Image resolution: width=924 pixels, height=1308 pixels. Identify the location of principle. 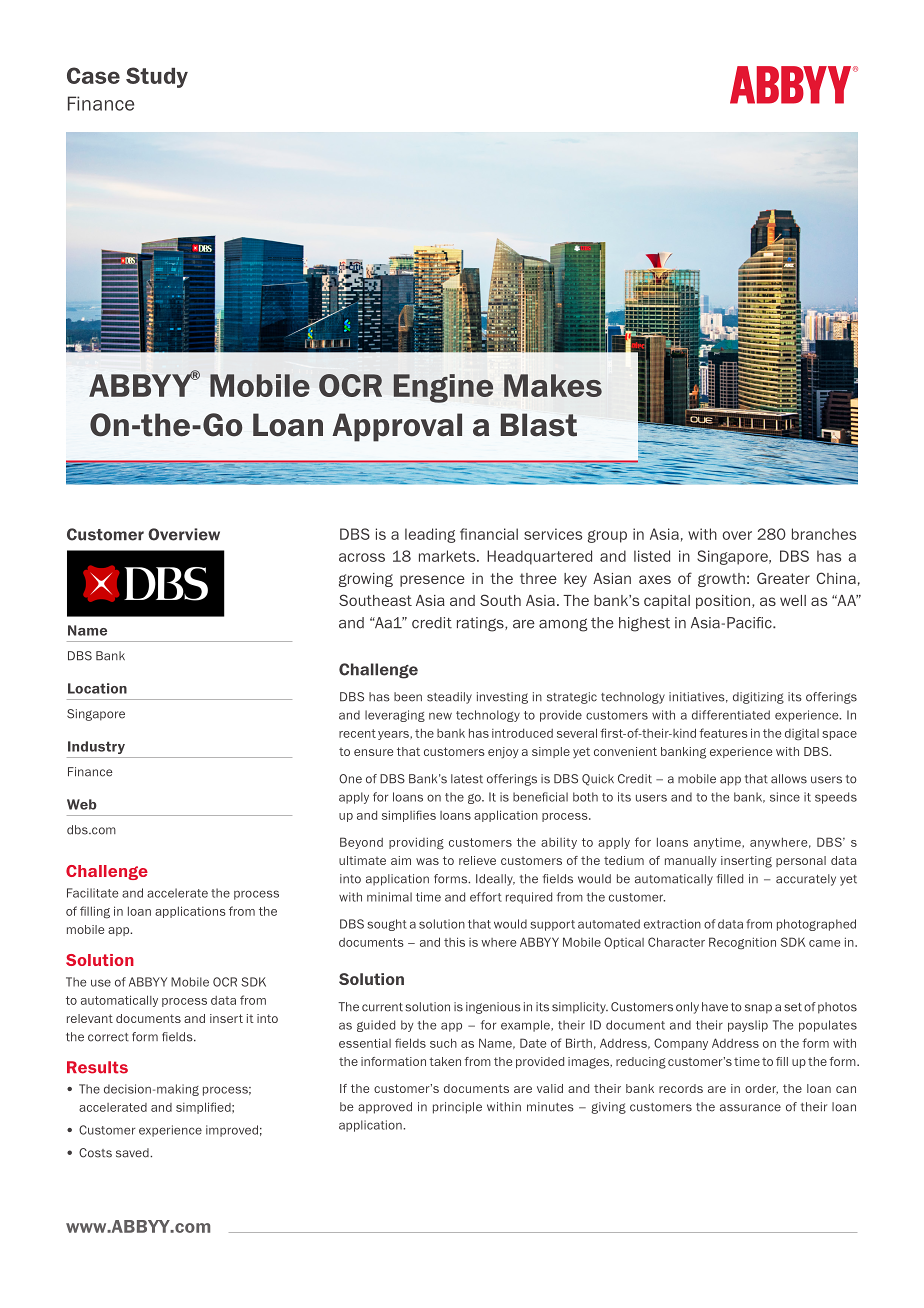
(457, 1108).
